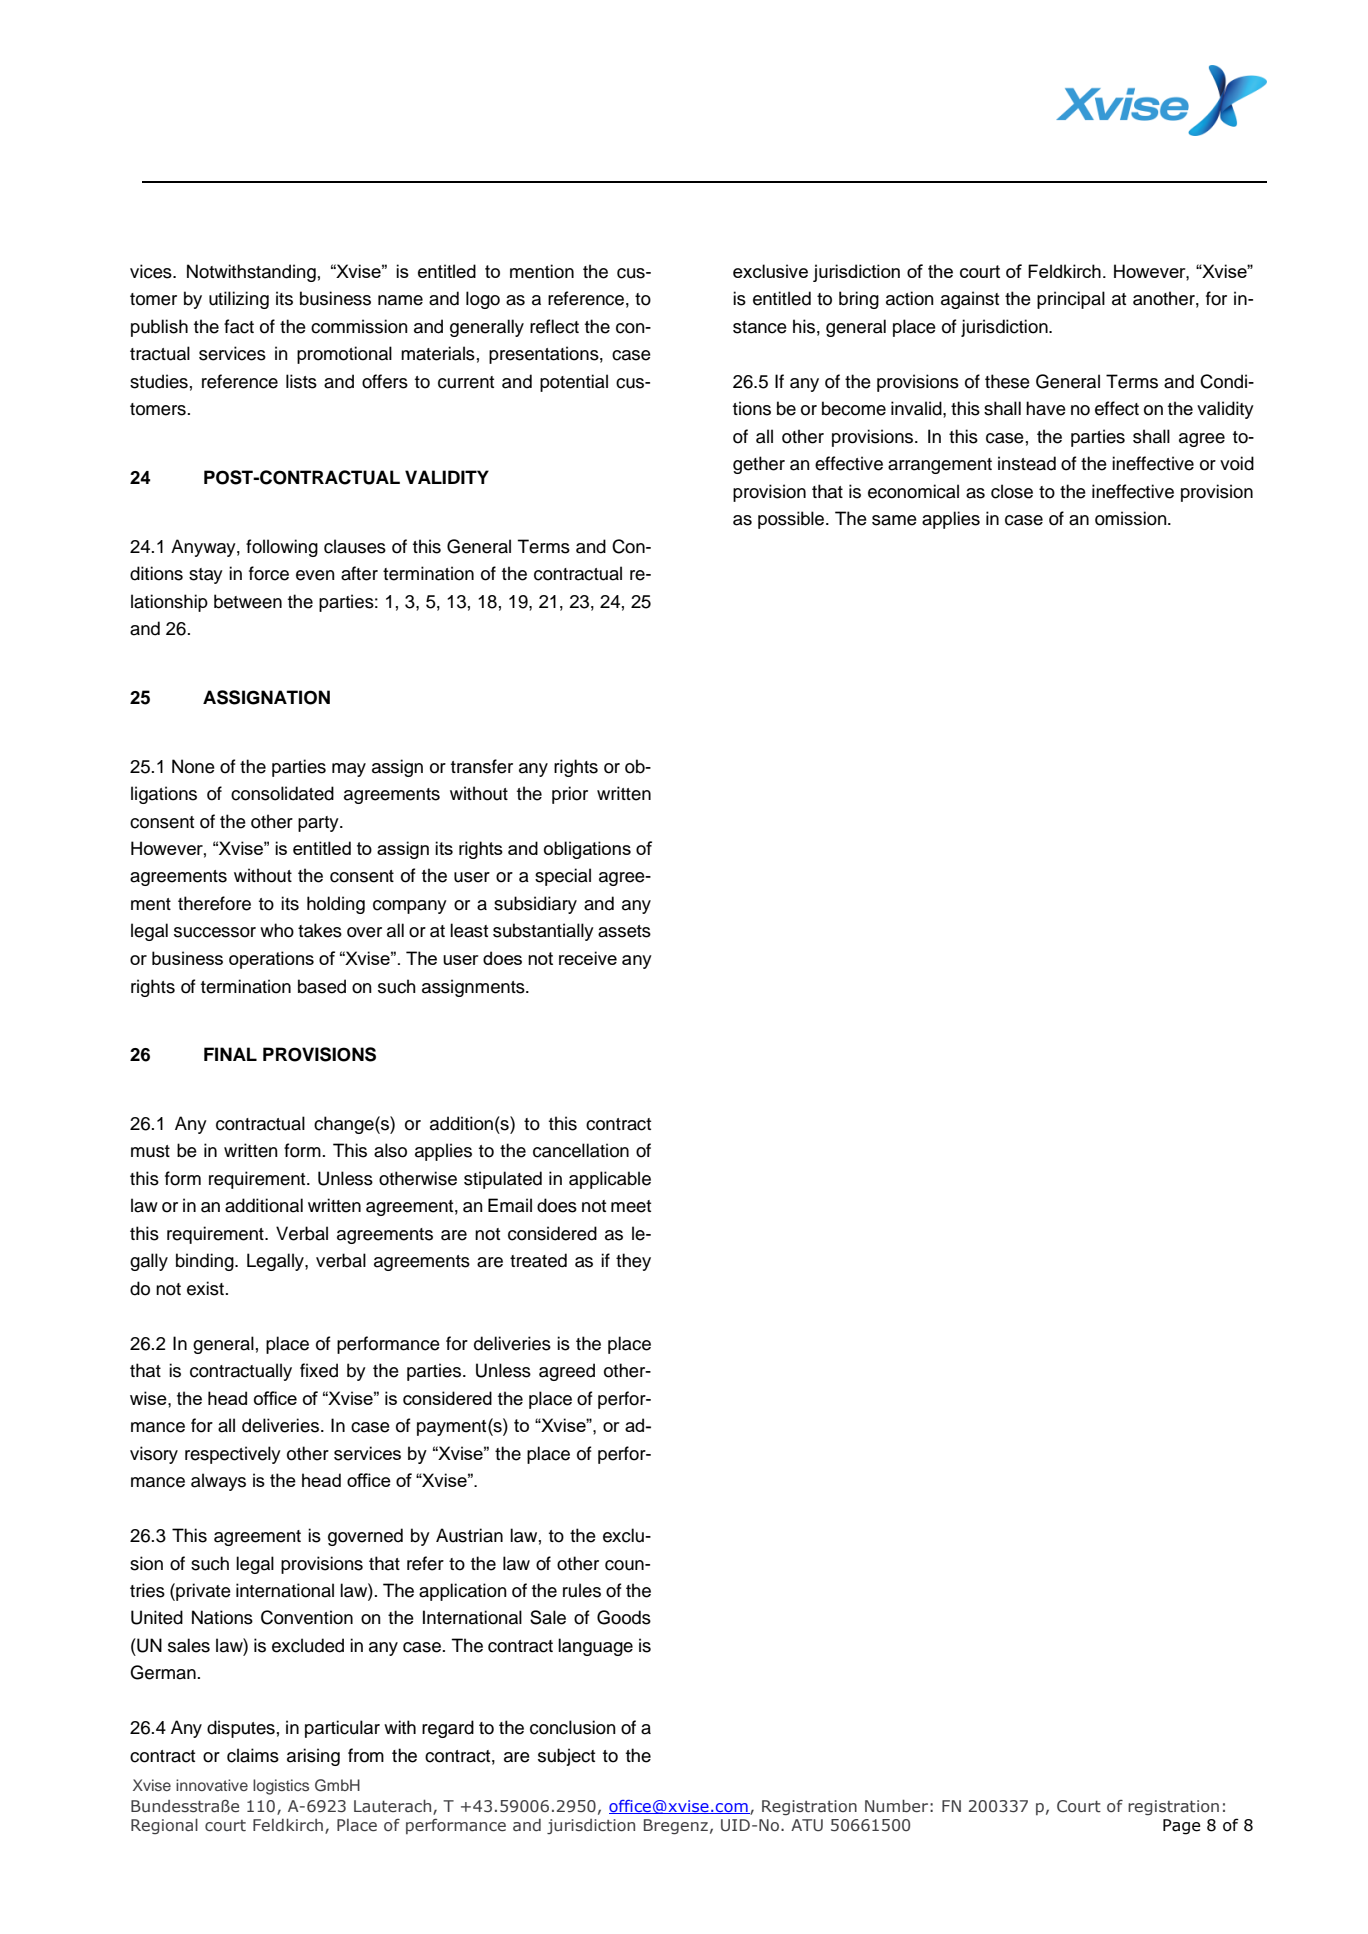  What do you see at coordinates (239, 326) in the screenshot?
I see `fact` at bounding box center [239, 326].
